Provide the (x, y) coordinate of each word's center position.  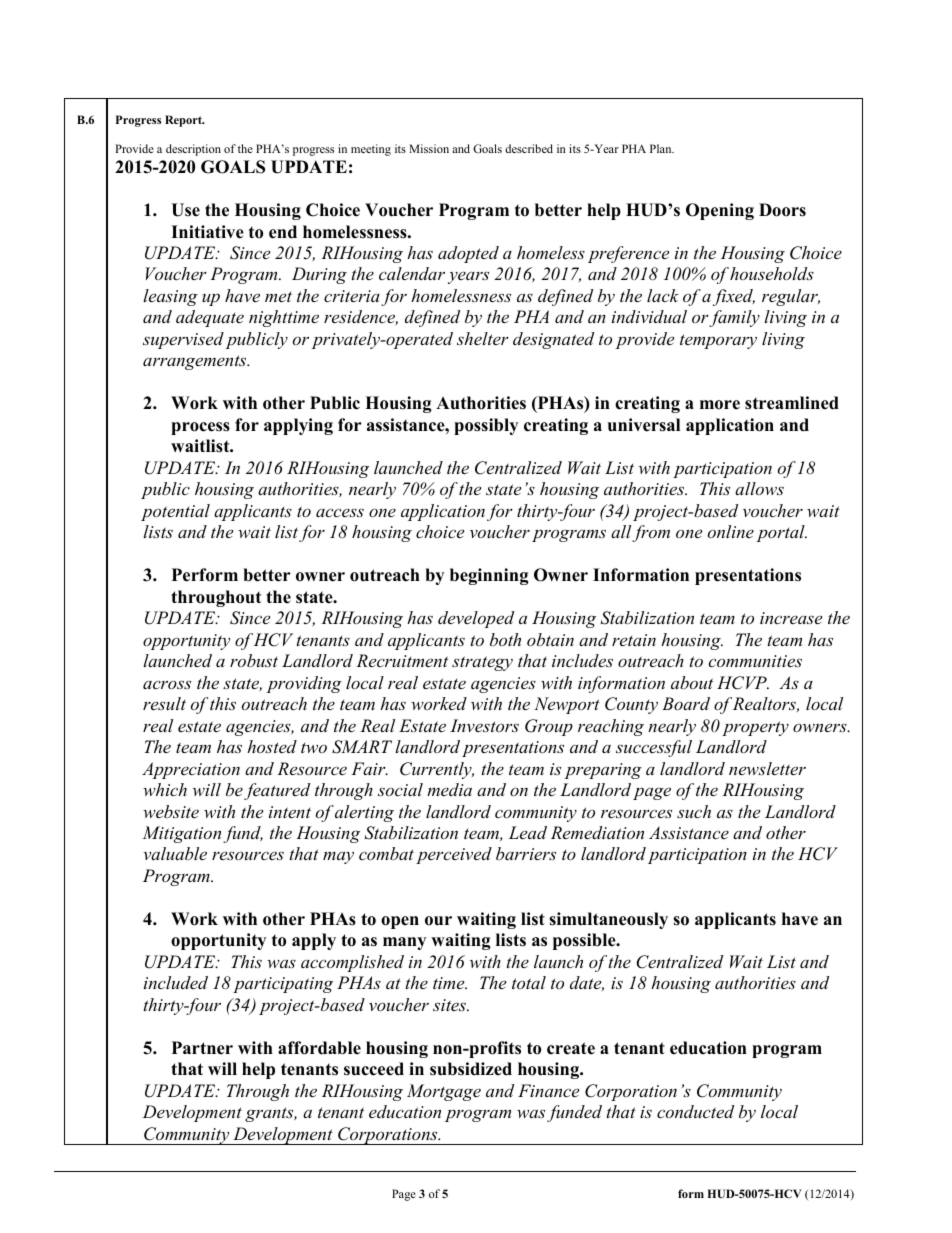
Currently (437, 770)
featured (277, 791)
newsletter (767, 768)
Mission (429, 148)
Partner (202, 1048)
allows (759, 488)
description (193, 150)
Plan (662, 148)
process (200, 428)
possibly (486, 426)
